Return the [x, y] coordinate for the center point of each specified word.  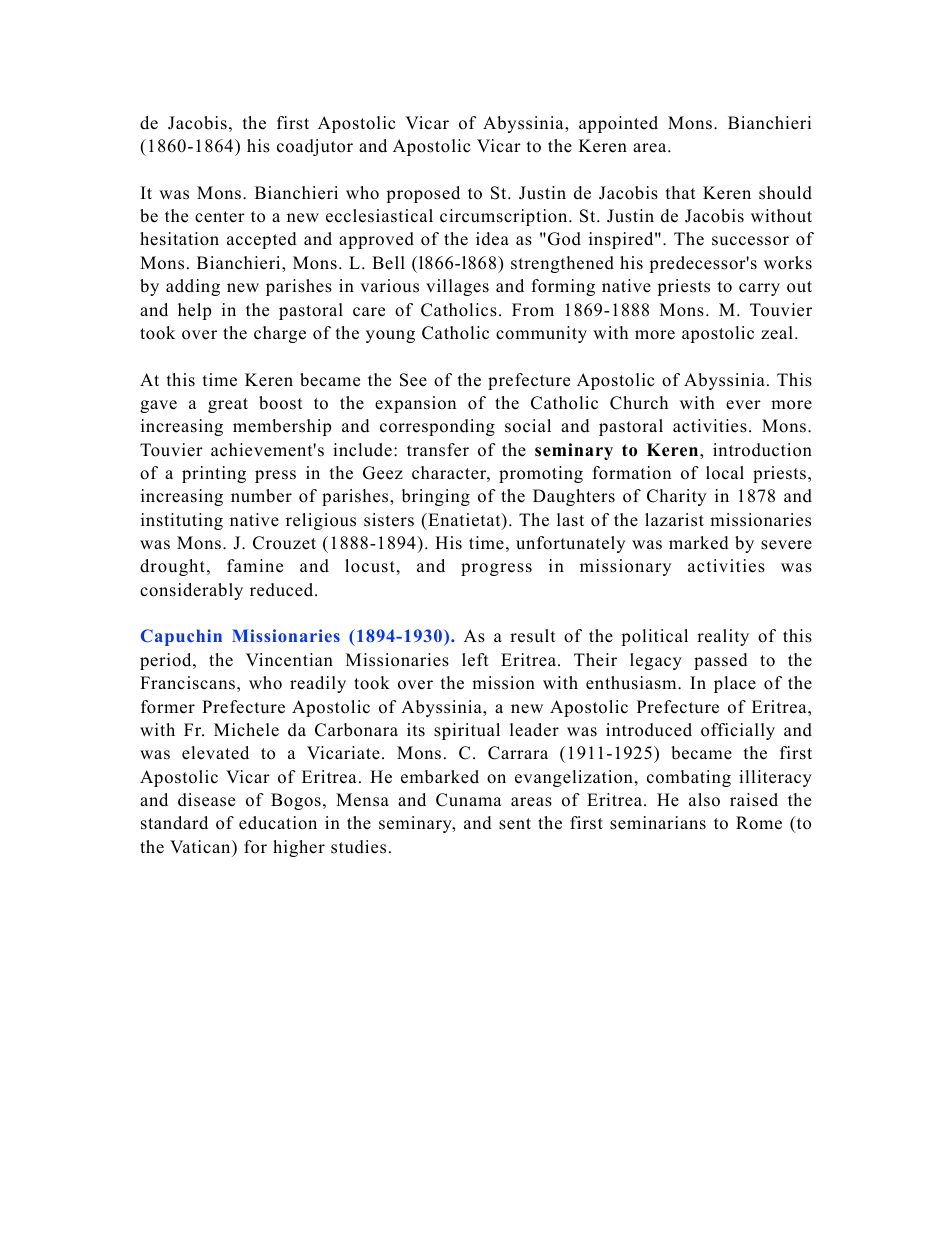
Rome [759, 823]
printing [214, 474]
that [681, 192]
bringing [436, 497]
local [725, 473]
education [278, 823]
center [220, 217]
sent [515, 824]
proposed [423, 194]
